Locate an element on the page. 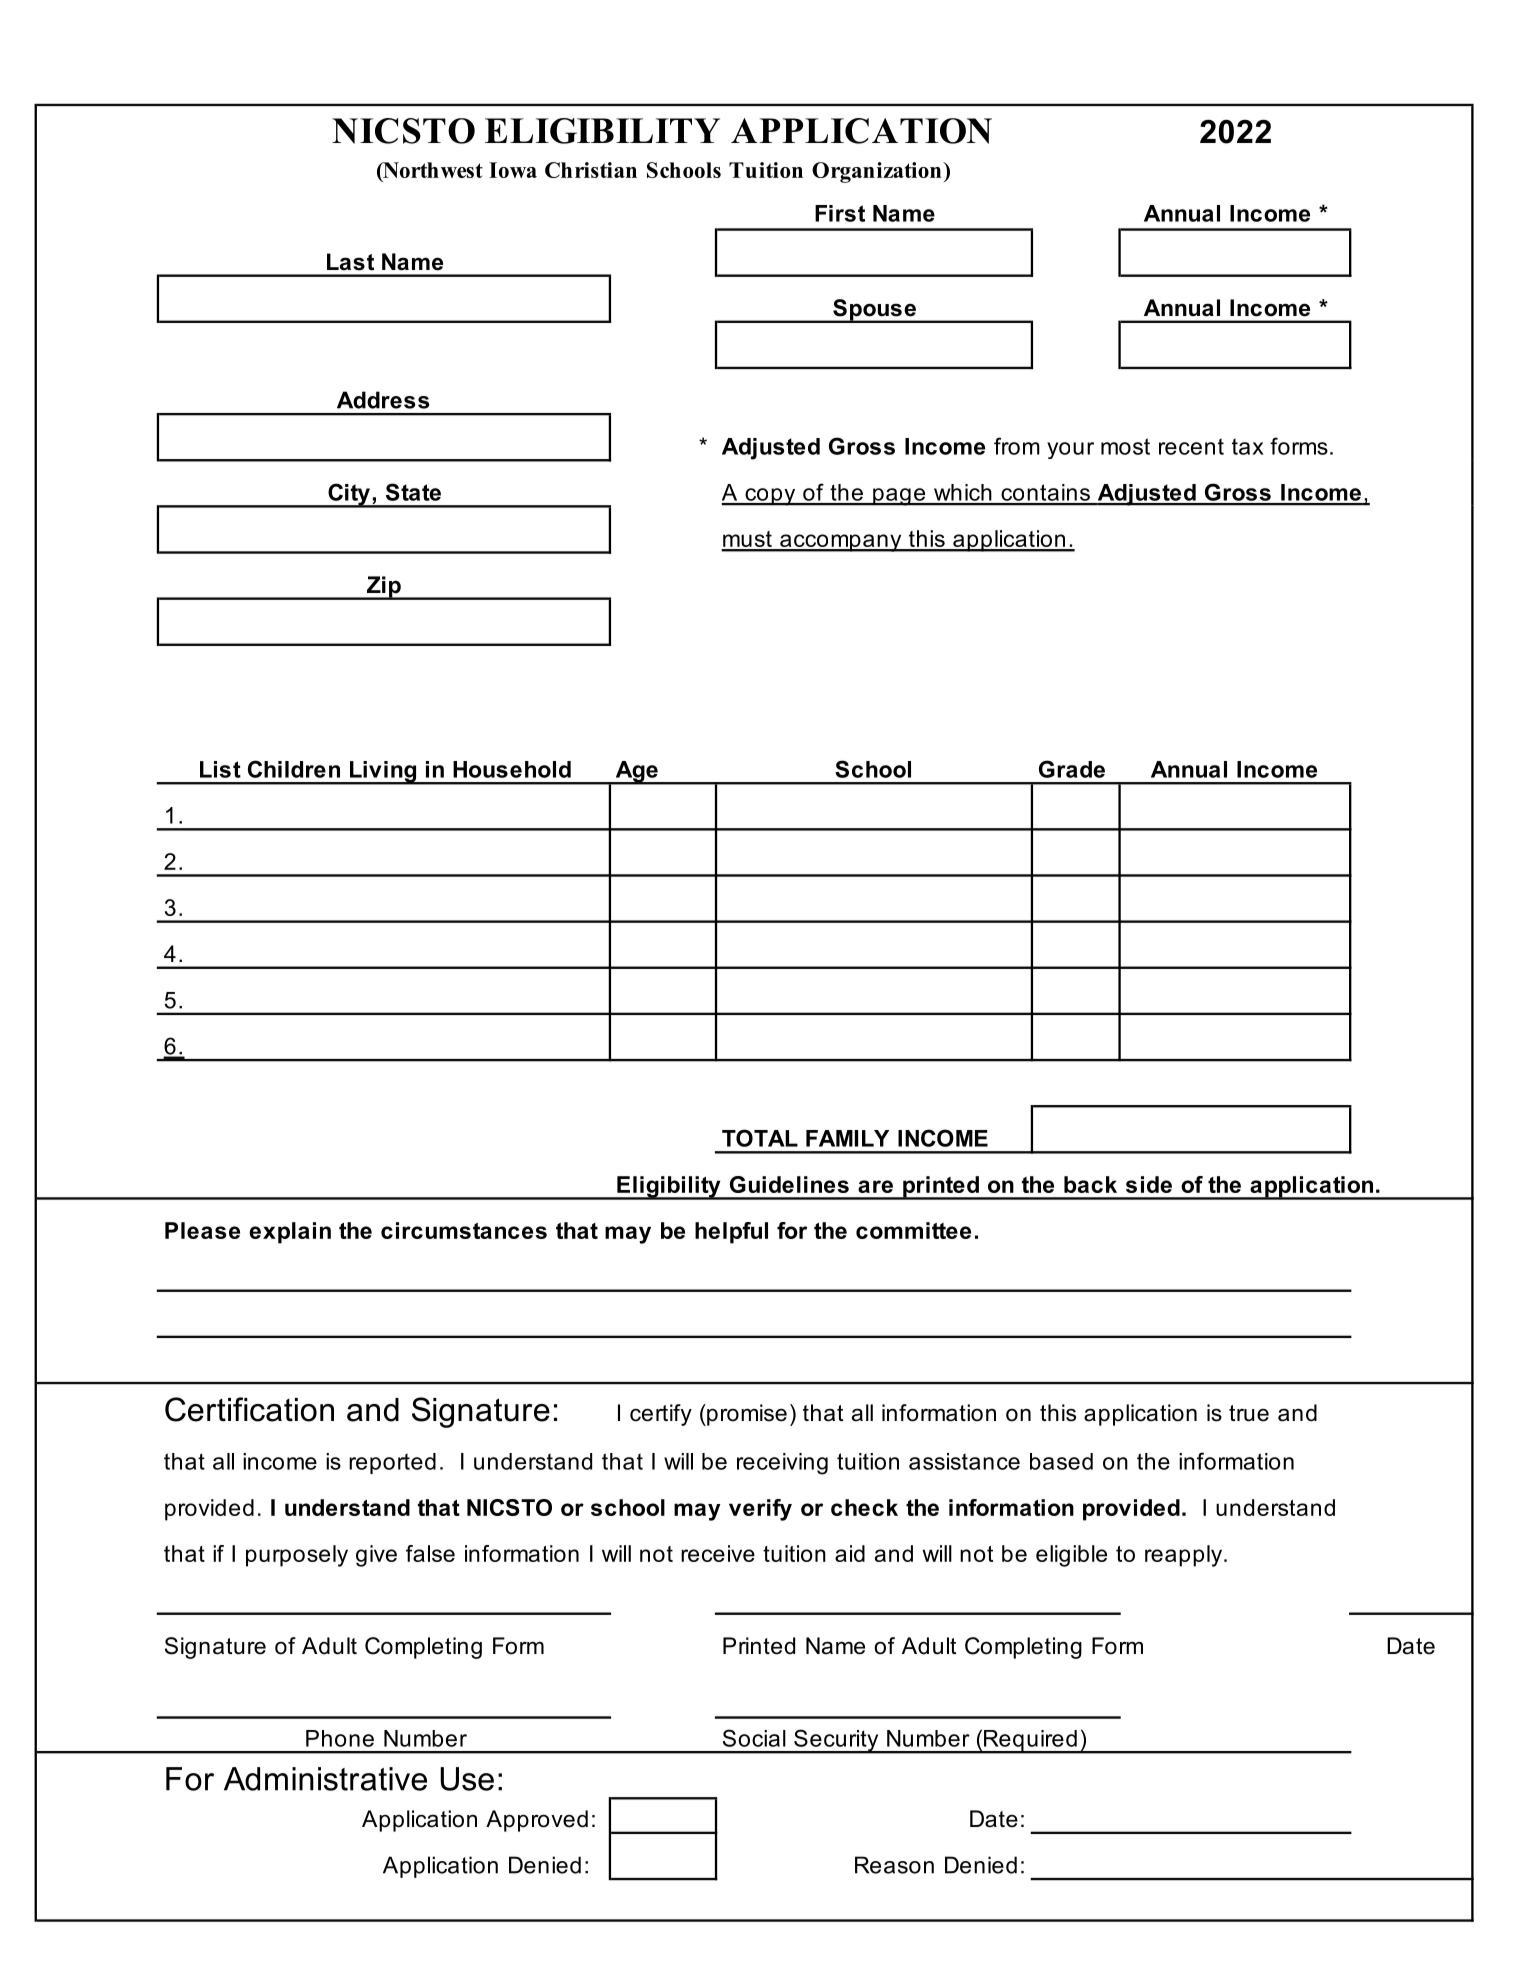 The image size is (1534, 1986). explain is located at coordinates (290, 1233).
